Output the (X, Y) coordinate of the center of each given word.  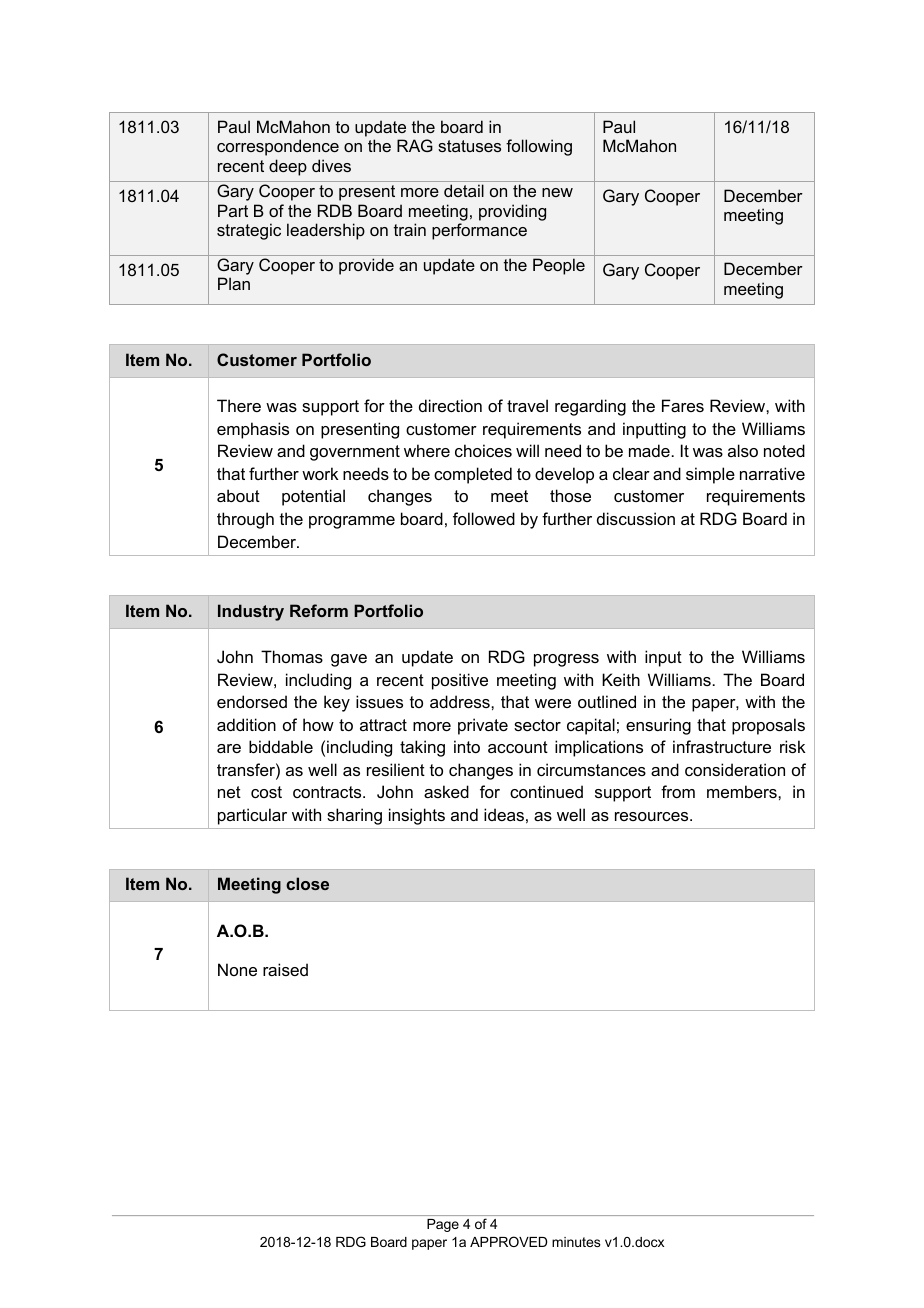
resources (653, 816)
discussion (636, 518)
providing (512, 212)
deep (288, 167)
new (557, 192)
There (239, 405)
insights (417, 816)
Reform (319, 610)
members (743, 791)
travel (527, 405)
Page (443, 1225)
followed (484, 518)
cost (266, 792)
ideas (504, 814)
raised (285, 969)
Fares (683, 405)
